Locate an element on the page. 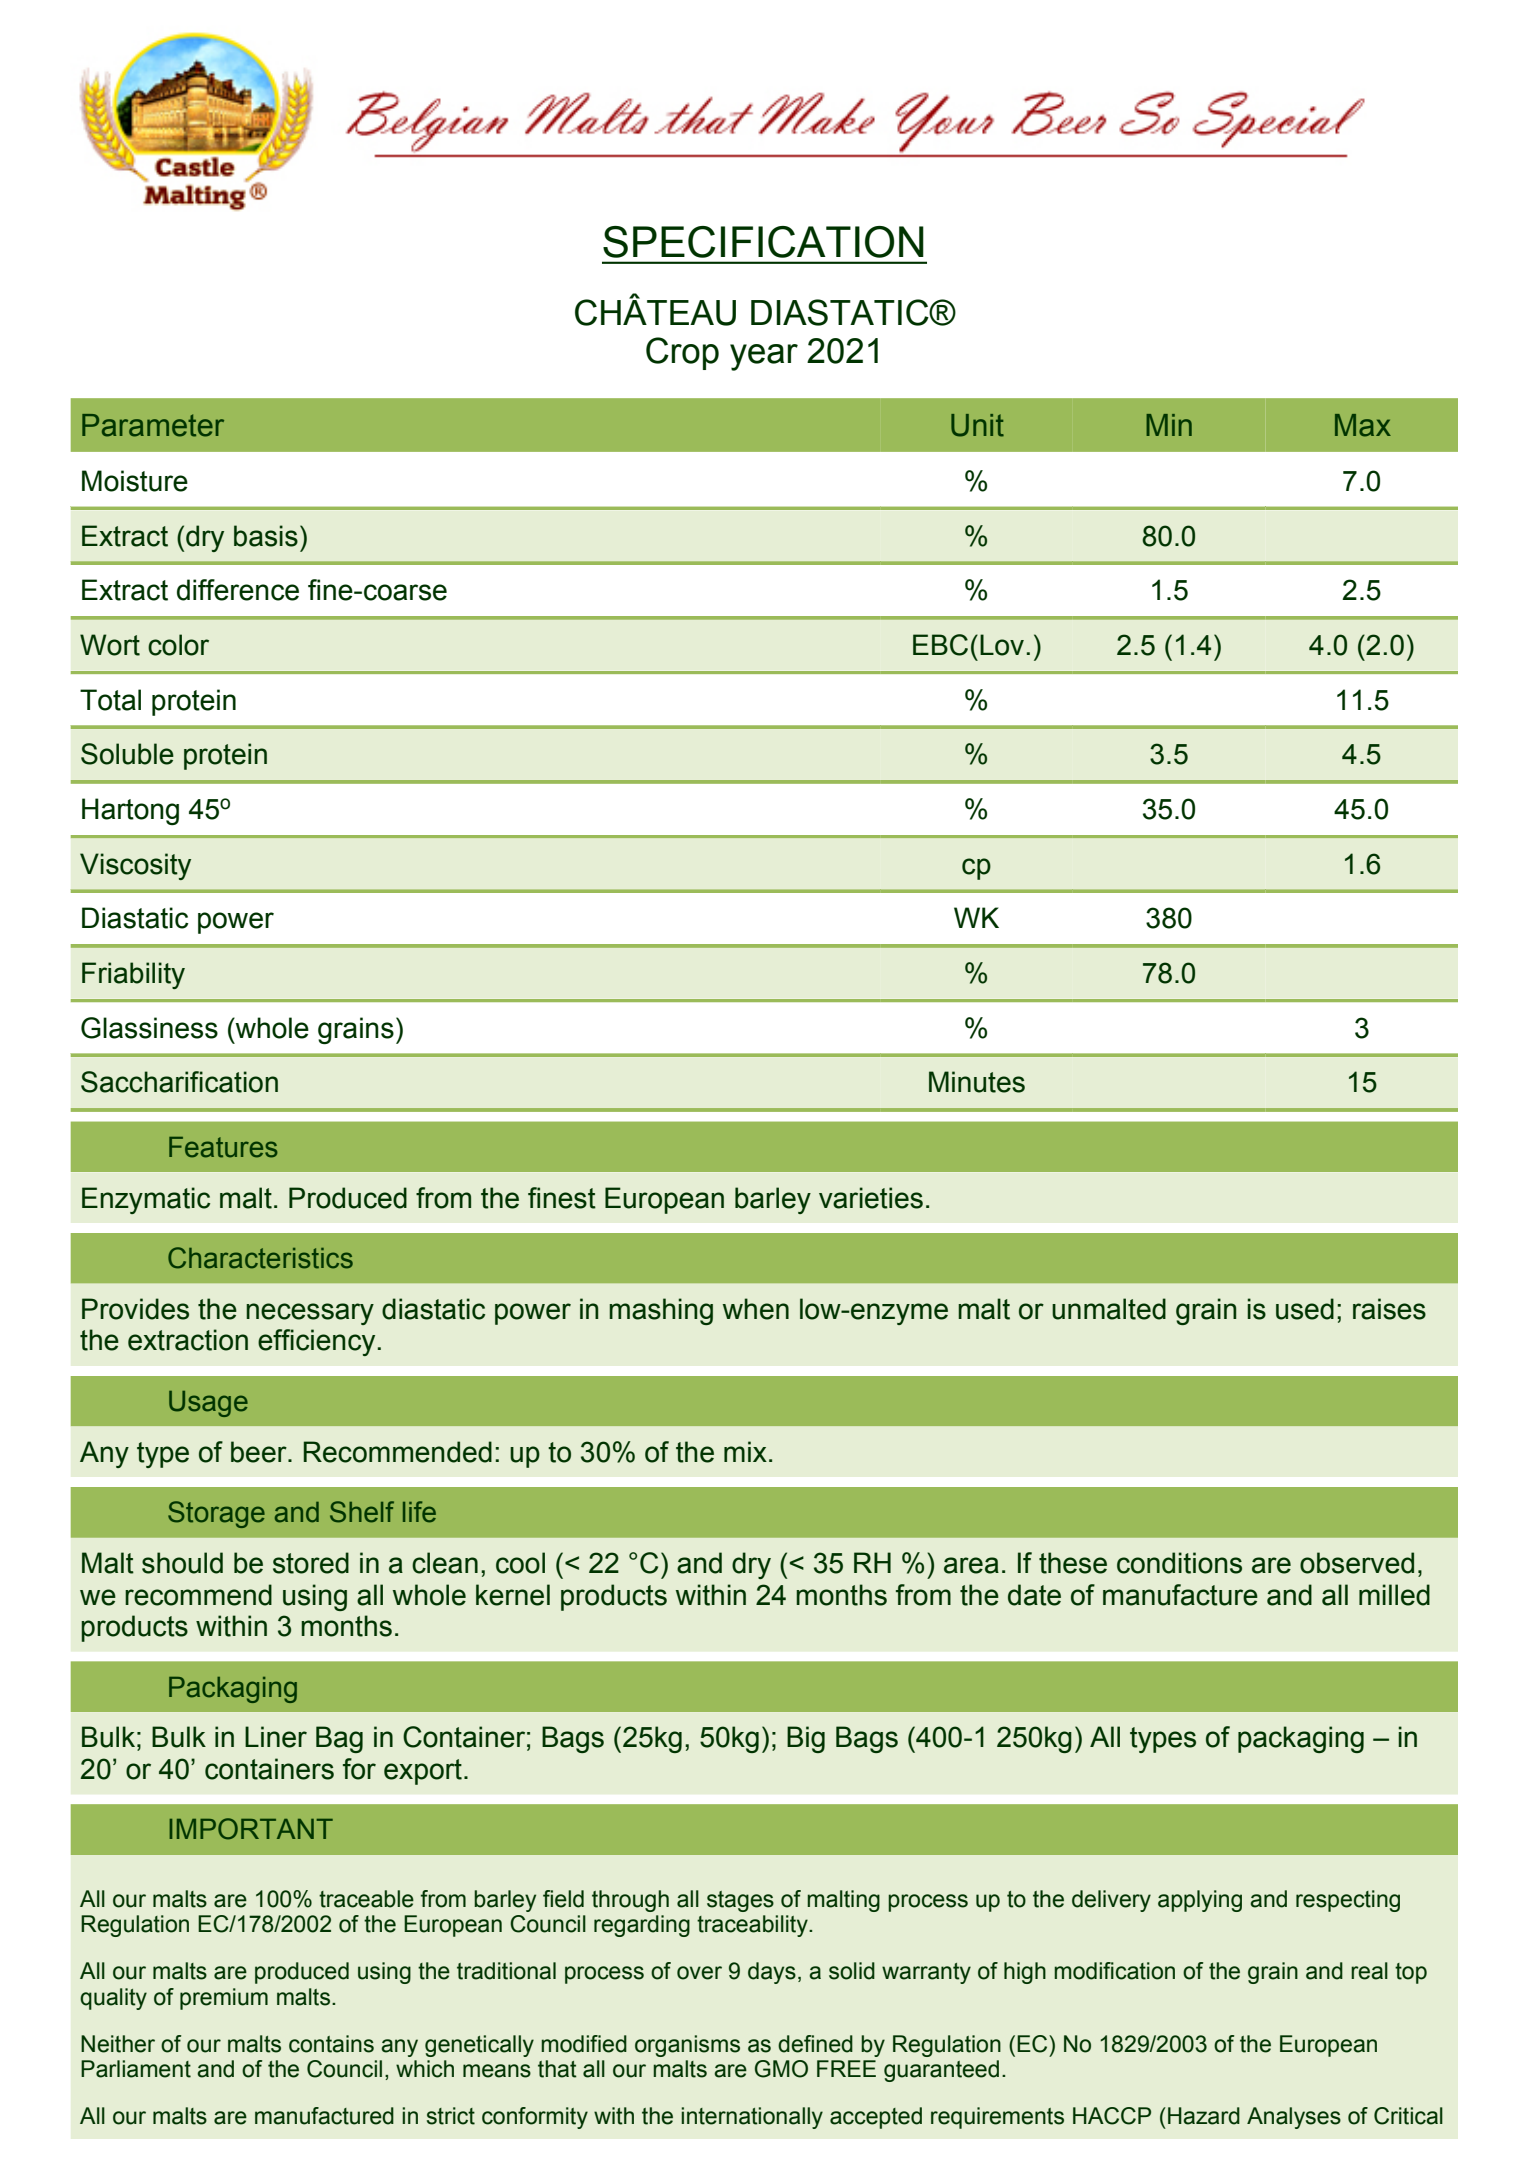 The width and height of the document is (1529, 2164). Max is located at coordinates (1363, 425).
